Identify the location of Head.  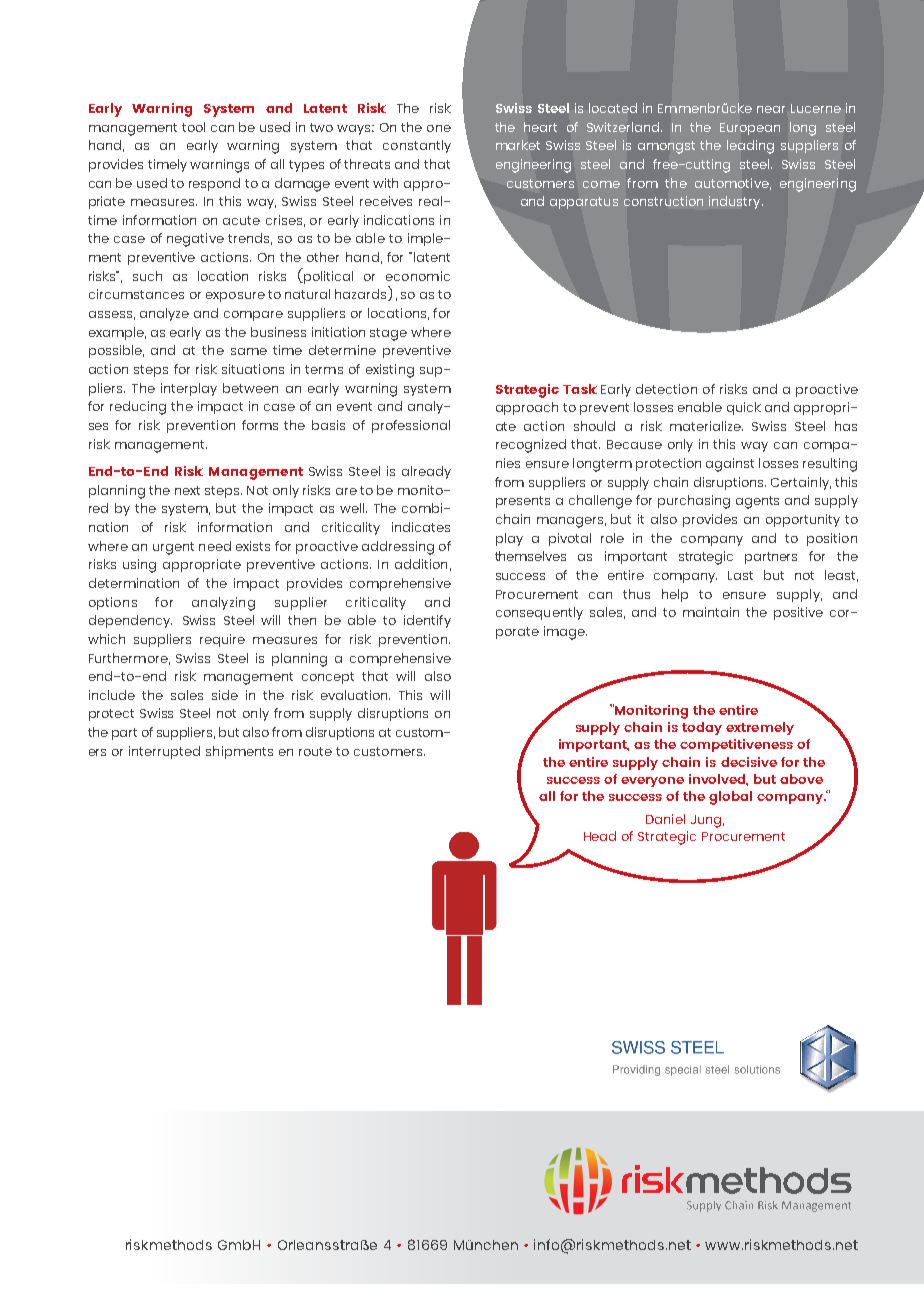
(600, 836).
